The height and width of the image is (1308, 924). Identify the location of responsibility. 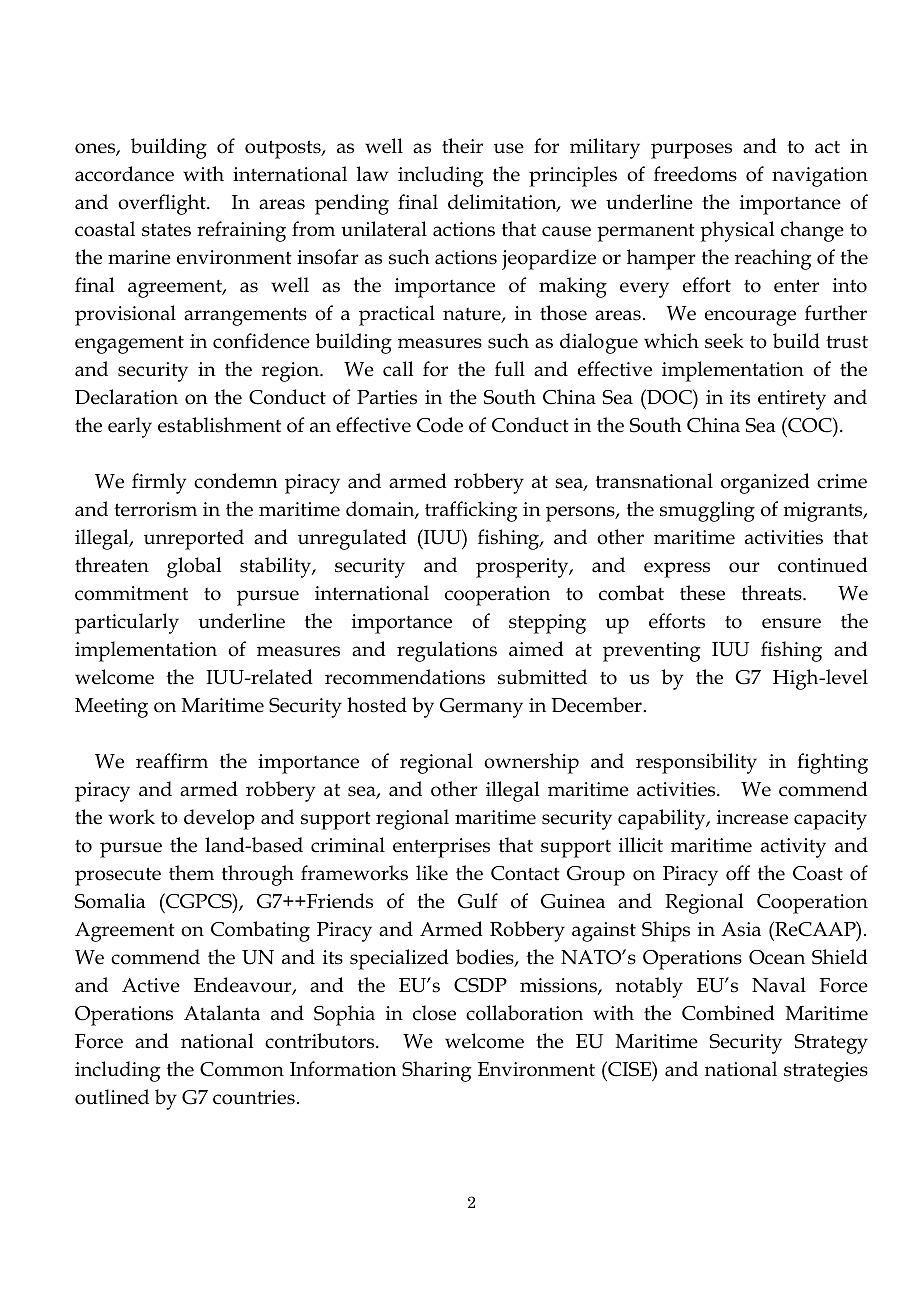
(696, 763).
